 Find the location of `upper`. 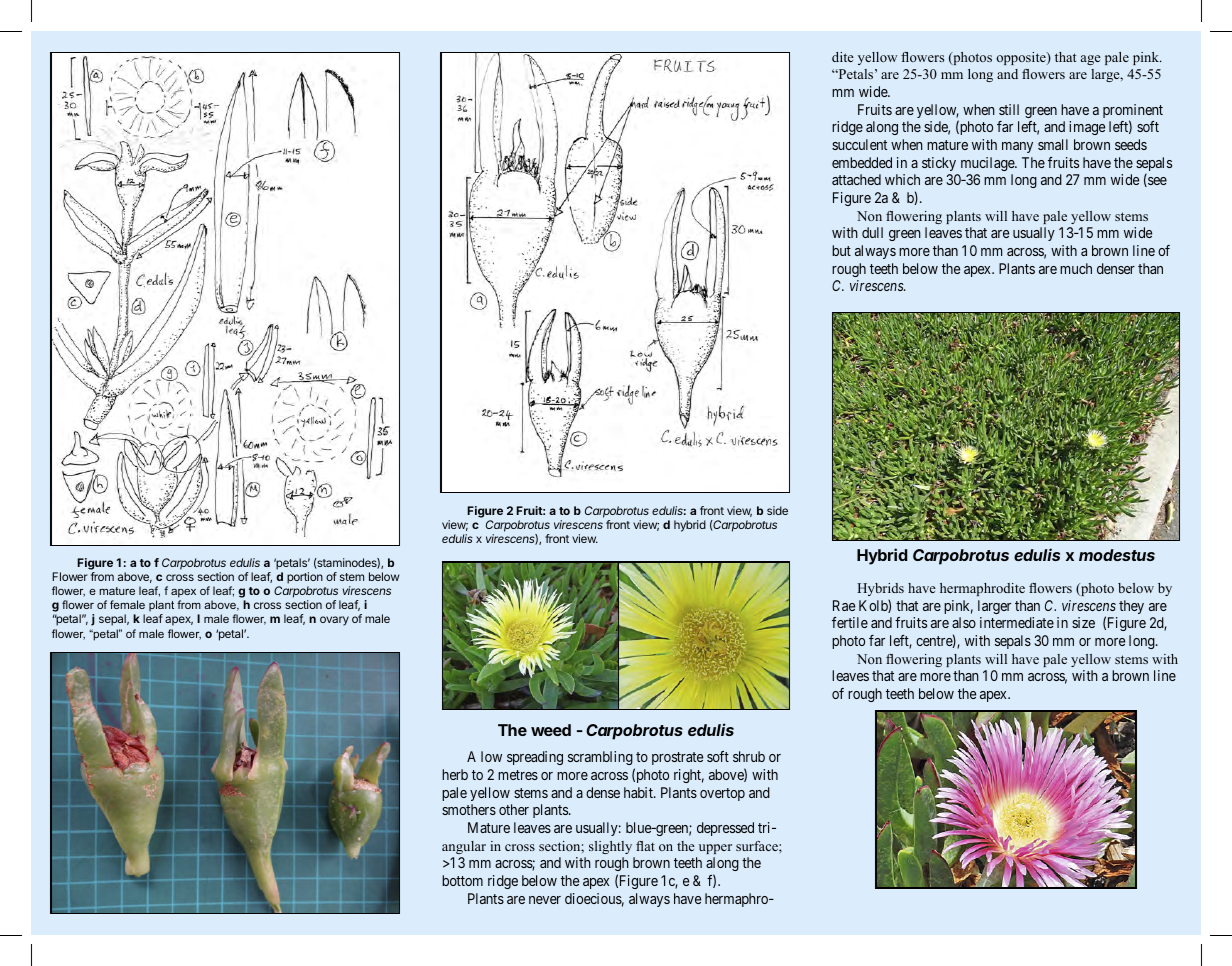

upper is located at coordinates (715, 849).
